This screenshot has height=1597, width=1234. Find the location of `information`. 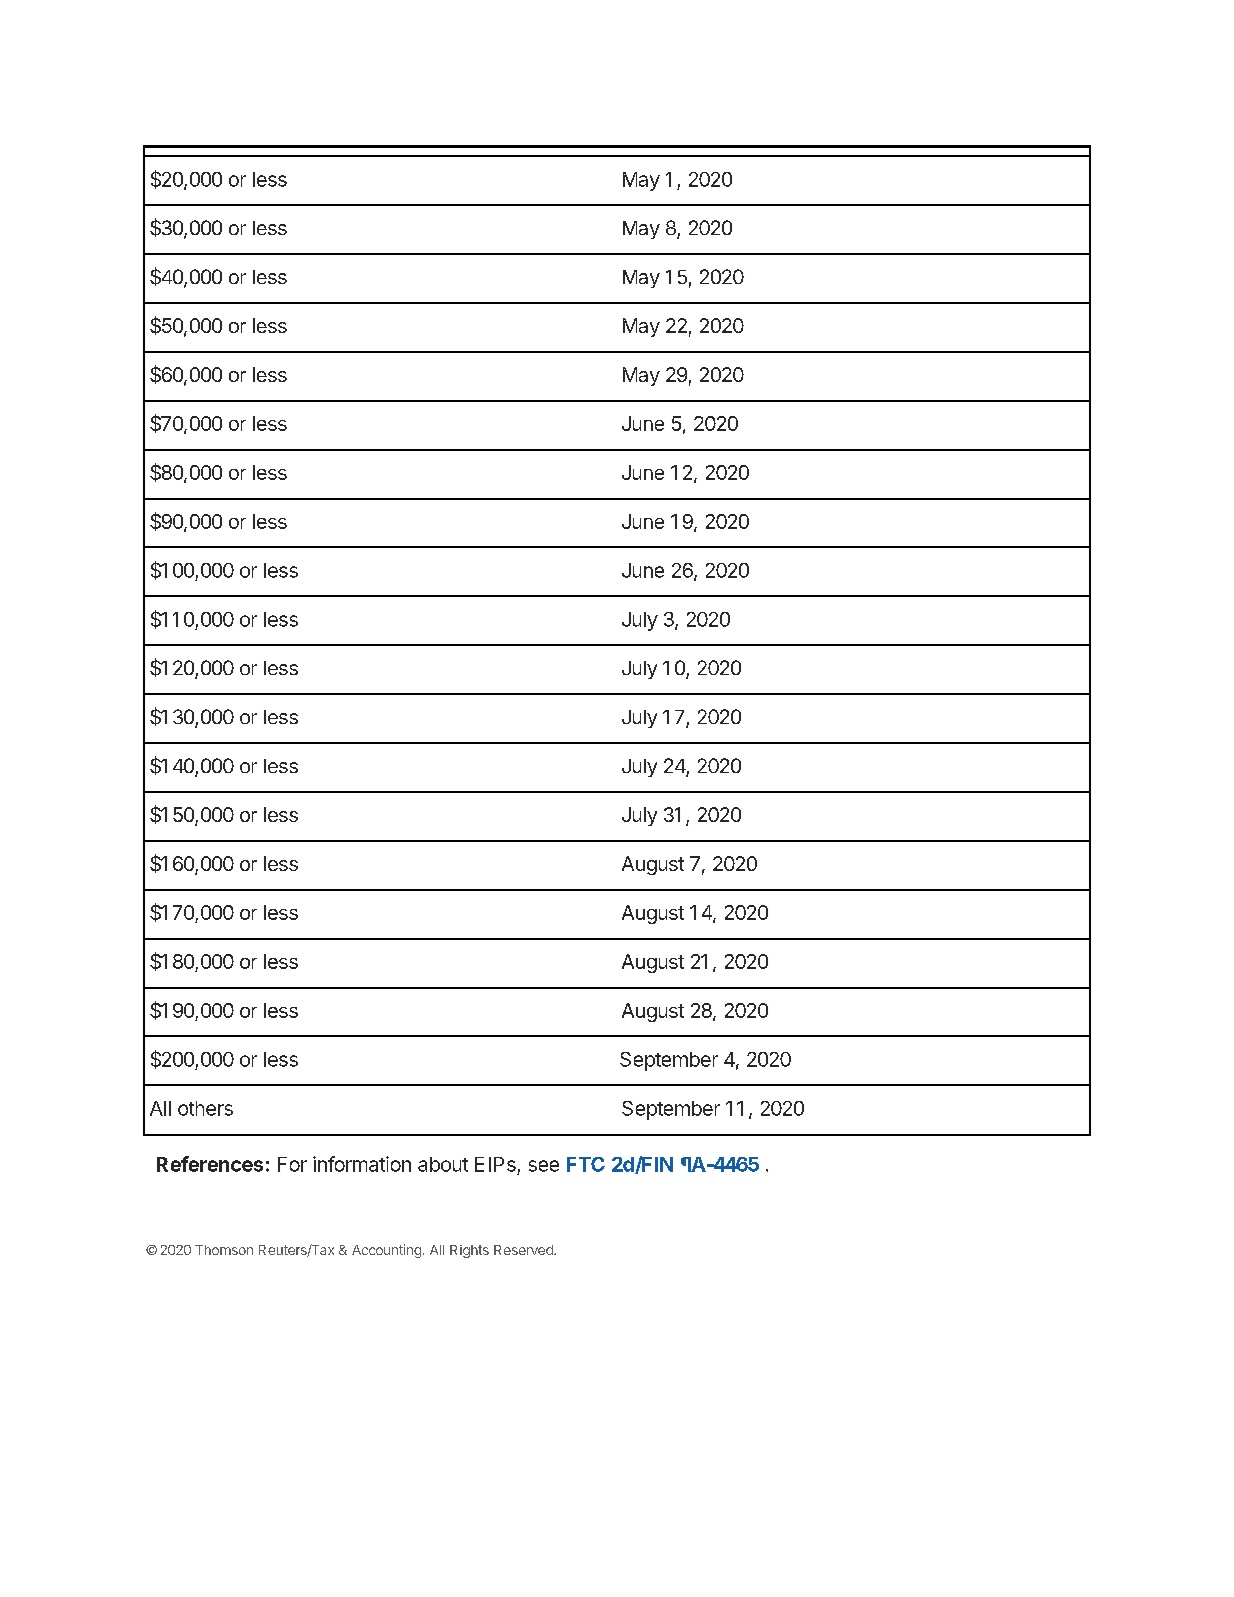

information is located at coordinates (362, 1164).
